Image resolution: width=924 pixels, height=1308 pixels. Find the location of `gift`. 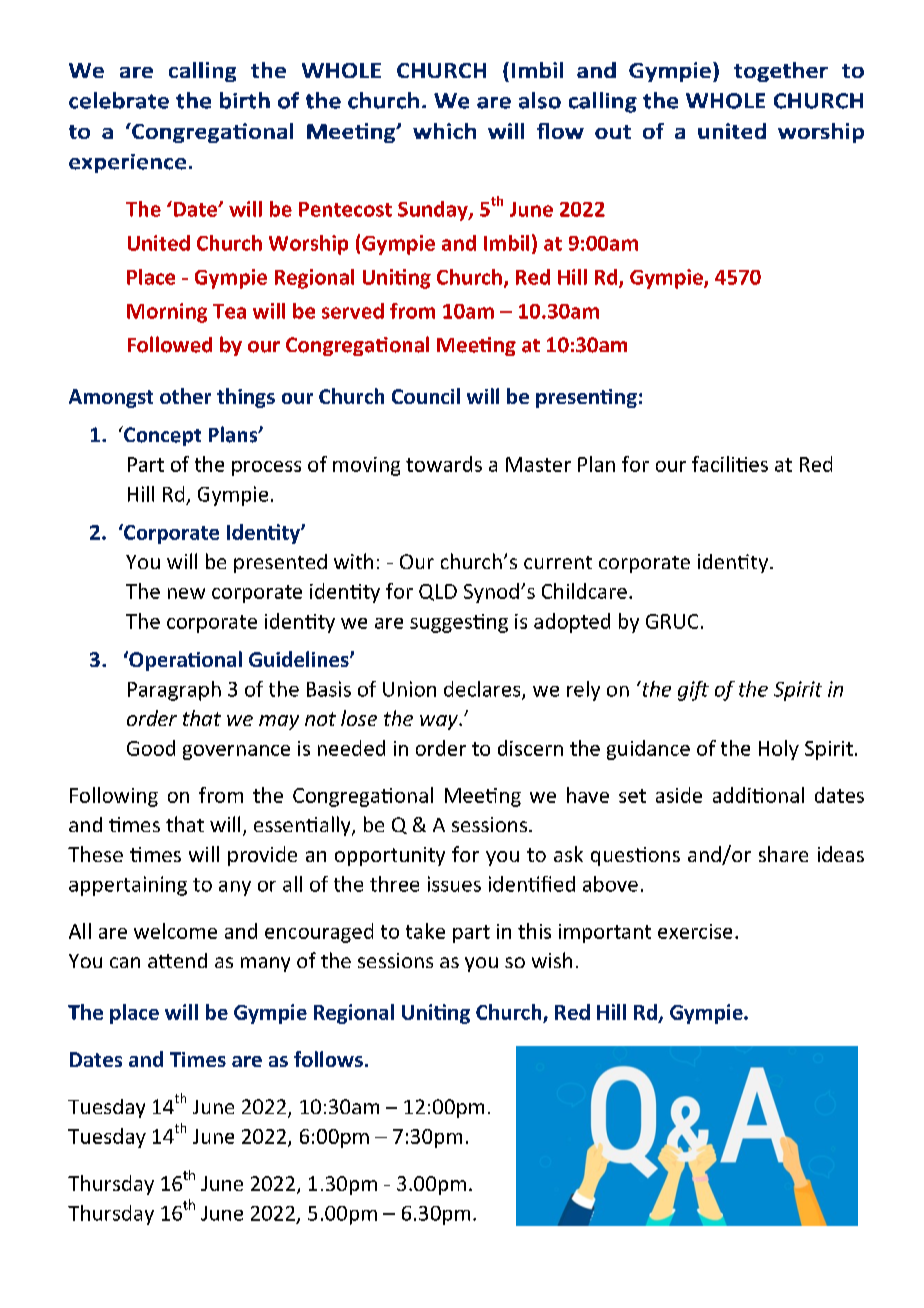

gift is located at coordinates (693, 691).
